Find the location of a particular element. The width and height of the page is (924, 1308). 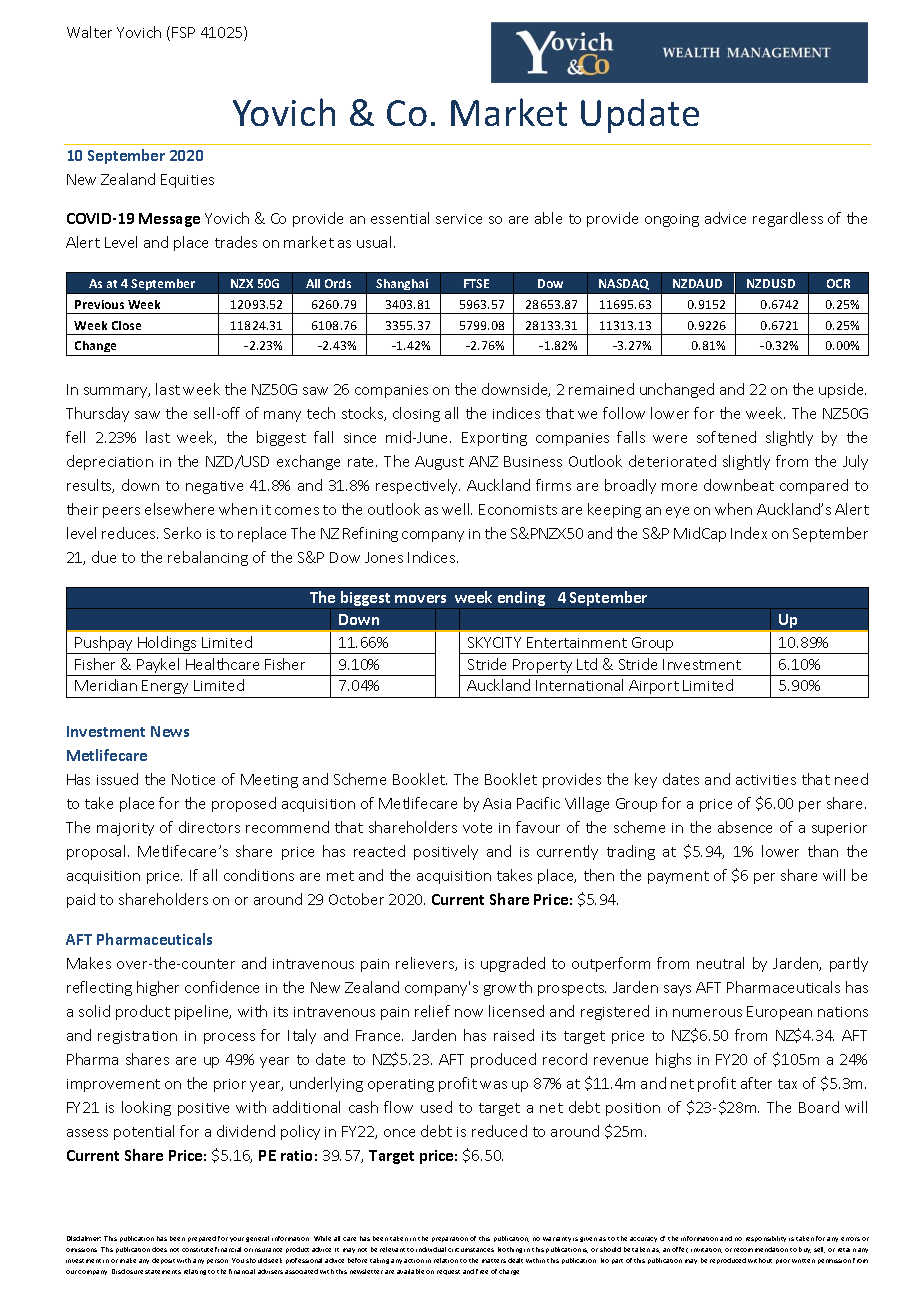

elsewhere is located at coordinates (179, 509).
